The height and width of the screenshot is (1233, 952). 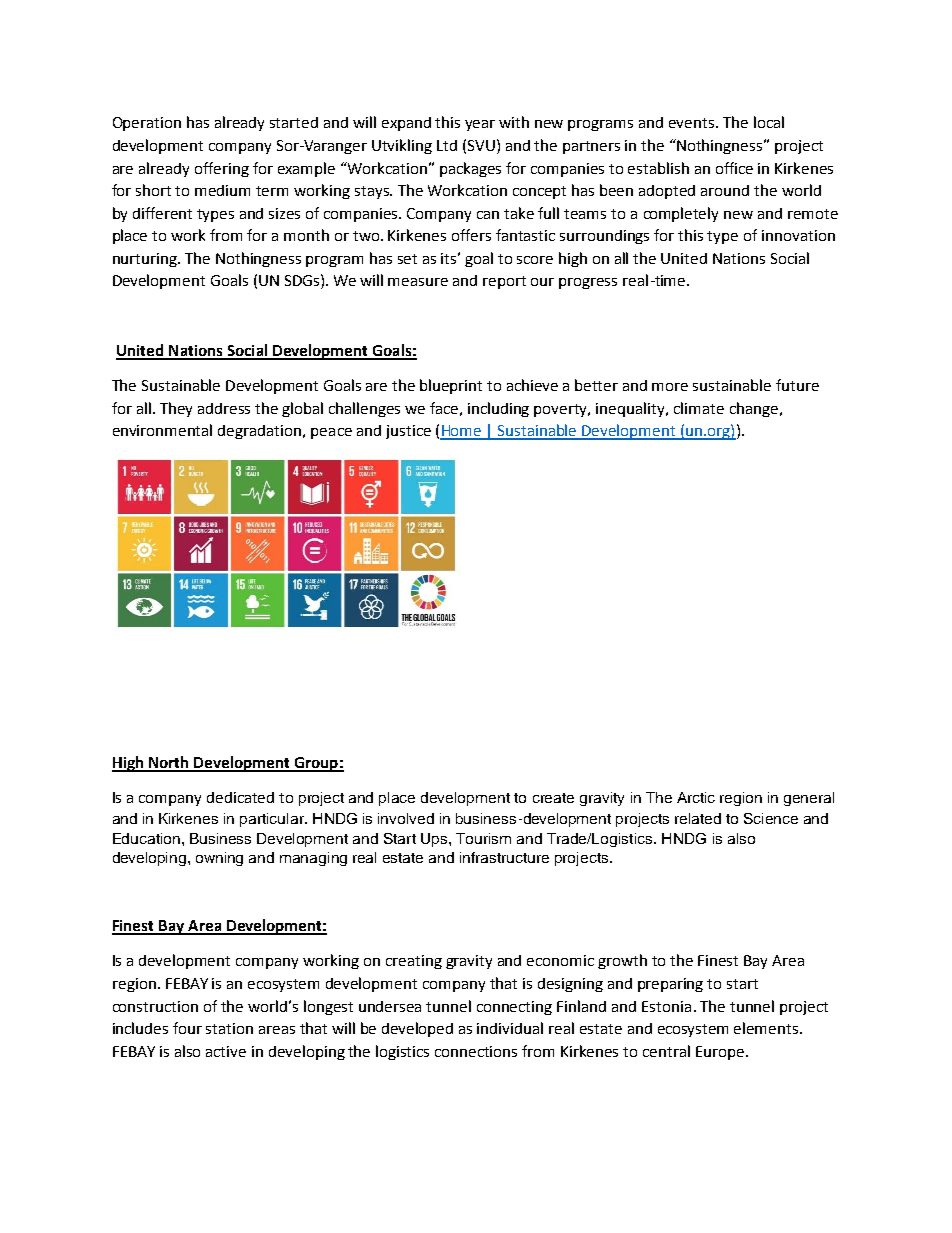 I want to click on SVU, so click(x=481, y=145).
